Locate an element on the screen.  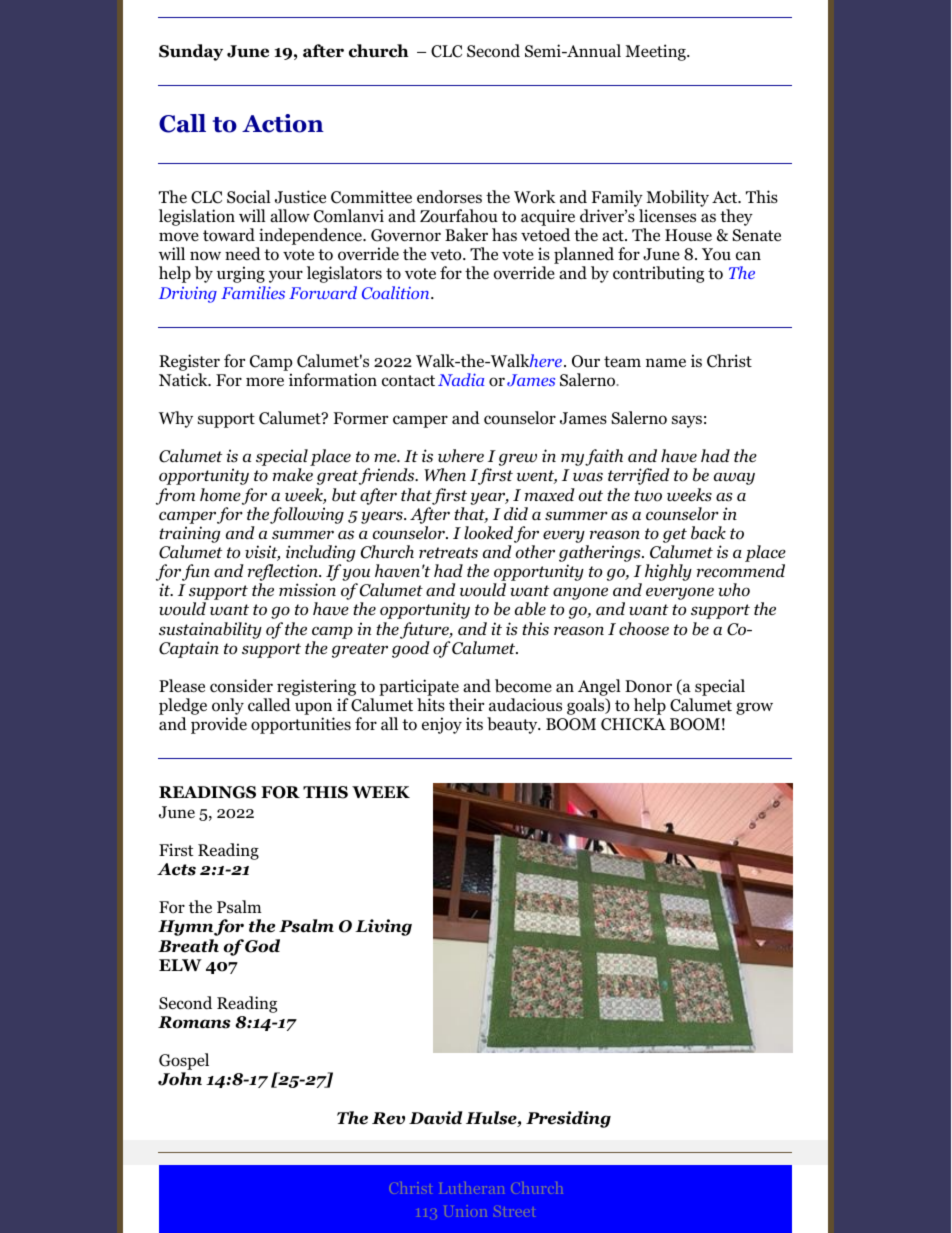
more is located at coordinates (265, 382).
